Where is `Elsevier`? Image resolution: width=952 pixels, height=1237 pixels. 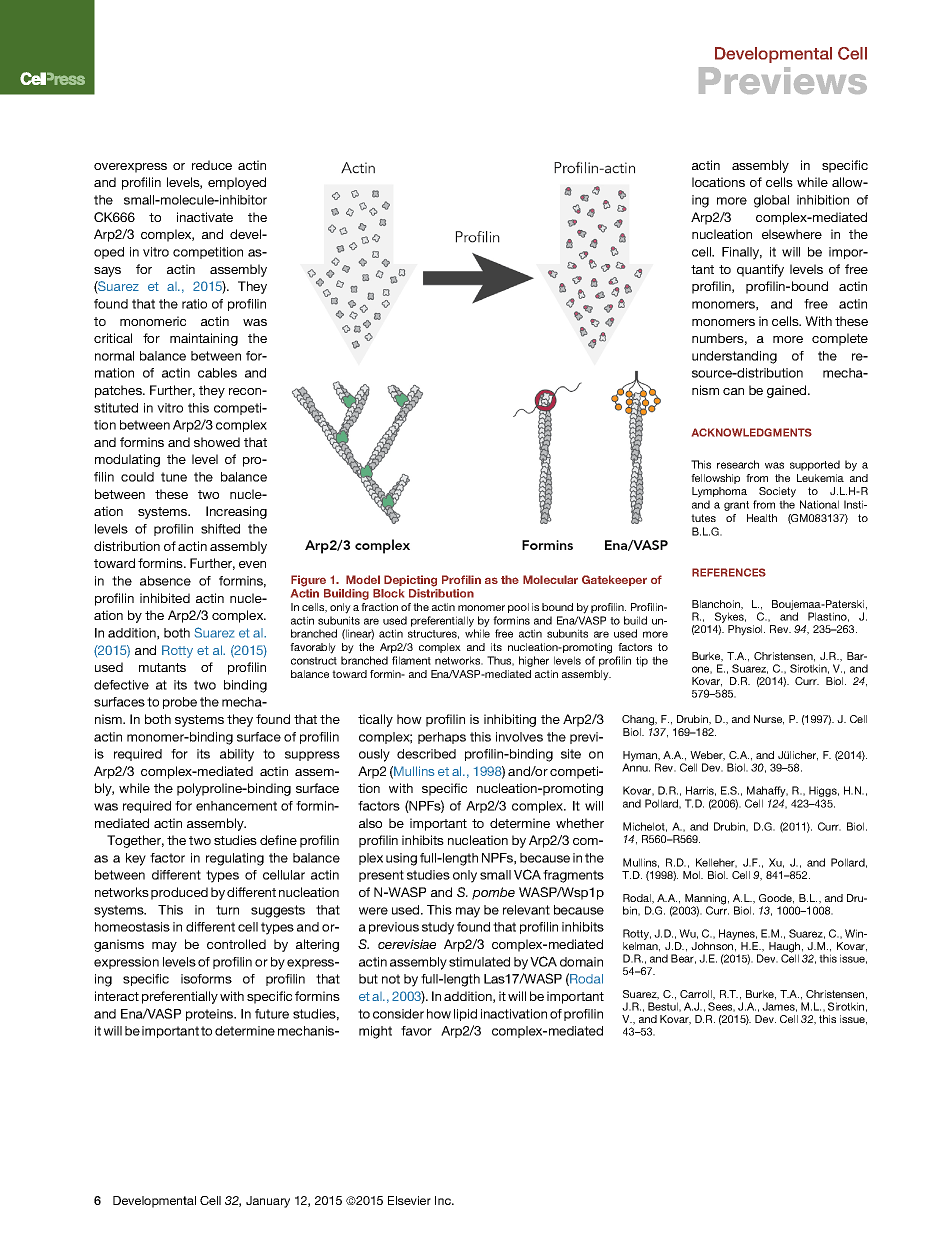 Elsevier is located at coordinates (409, 1200).
